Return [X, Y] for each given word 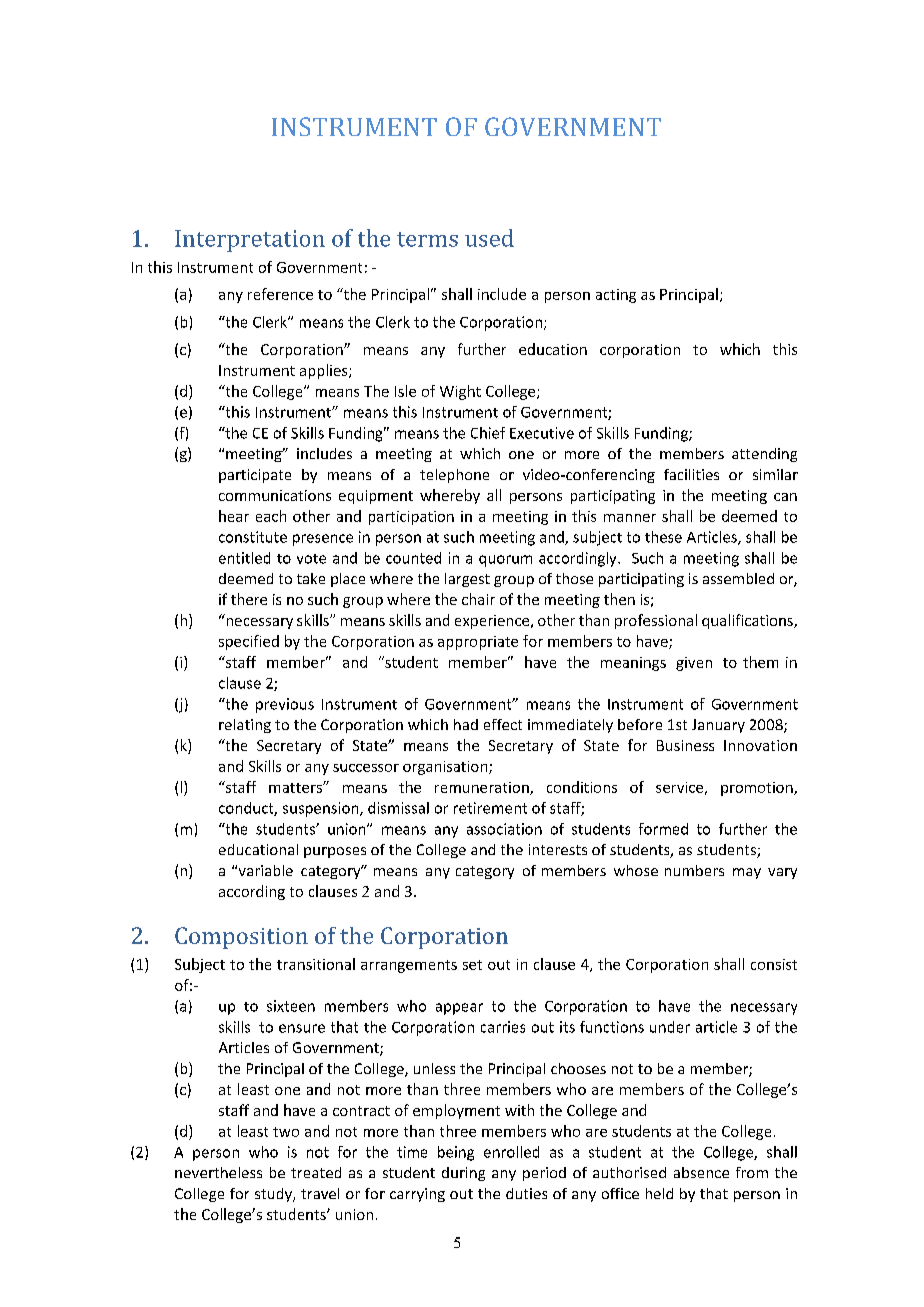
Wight [460, 392]
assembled [738, 578]
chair [478, 599]
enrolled [511, 1152]
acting [616, 296]
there [249, 599]
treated [316, 1172]
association [504, 829]
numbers [694, 870]
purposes [335, 852]
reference [280, 294]
